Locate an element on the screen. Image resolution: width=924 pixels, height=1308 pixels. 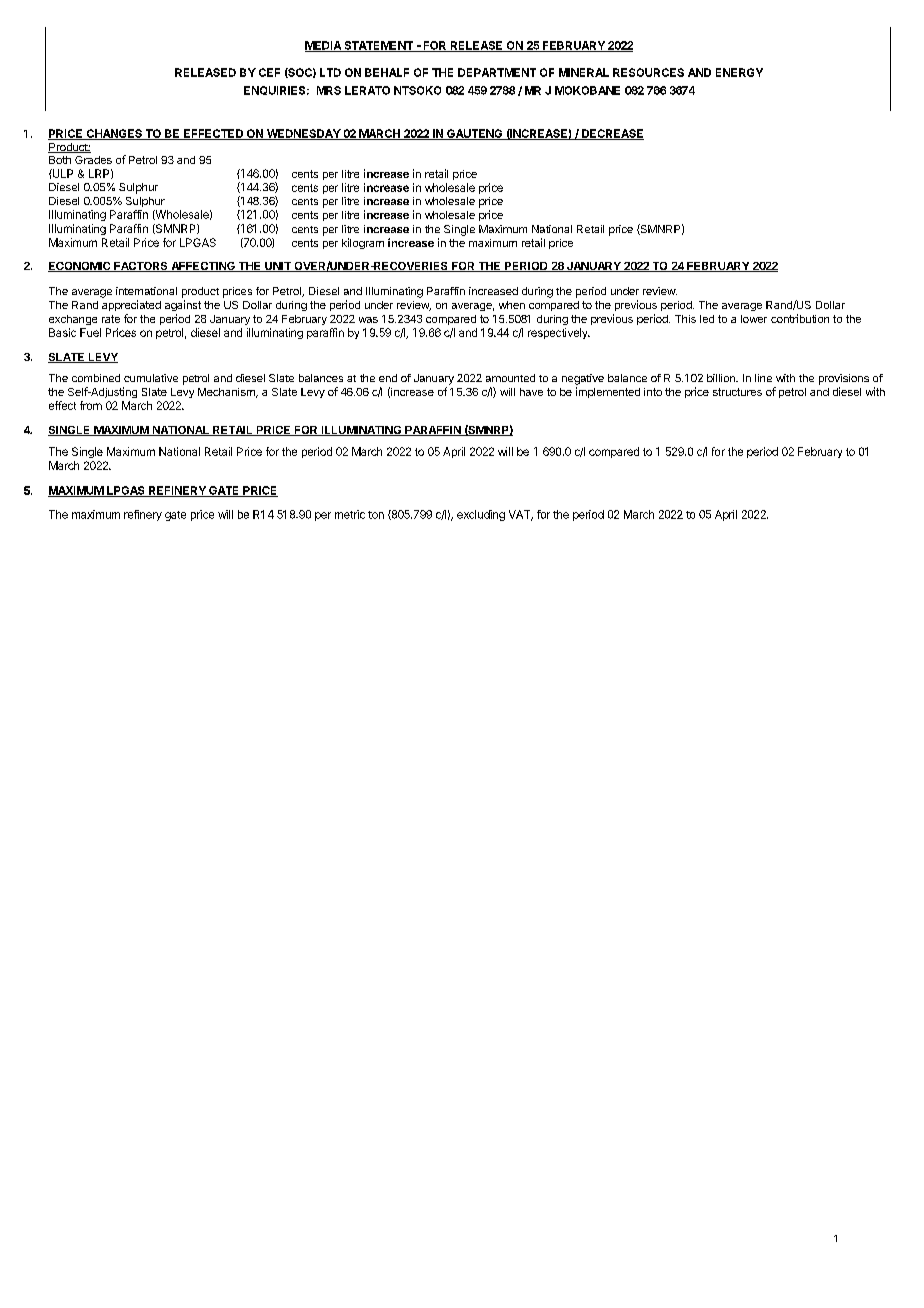
GAUTENG is located at coordinates (475, 134).
